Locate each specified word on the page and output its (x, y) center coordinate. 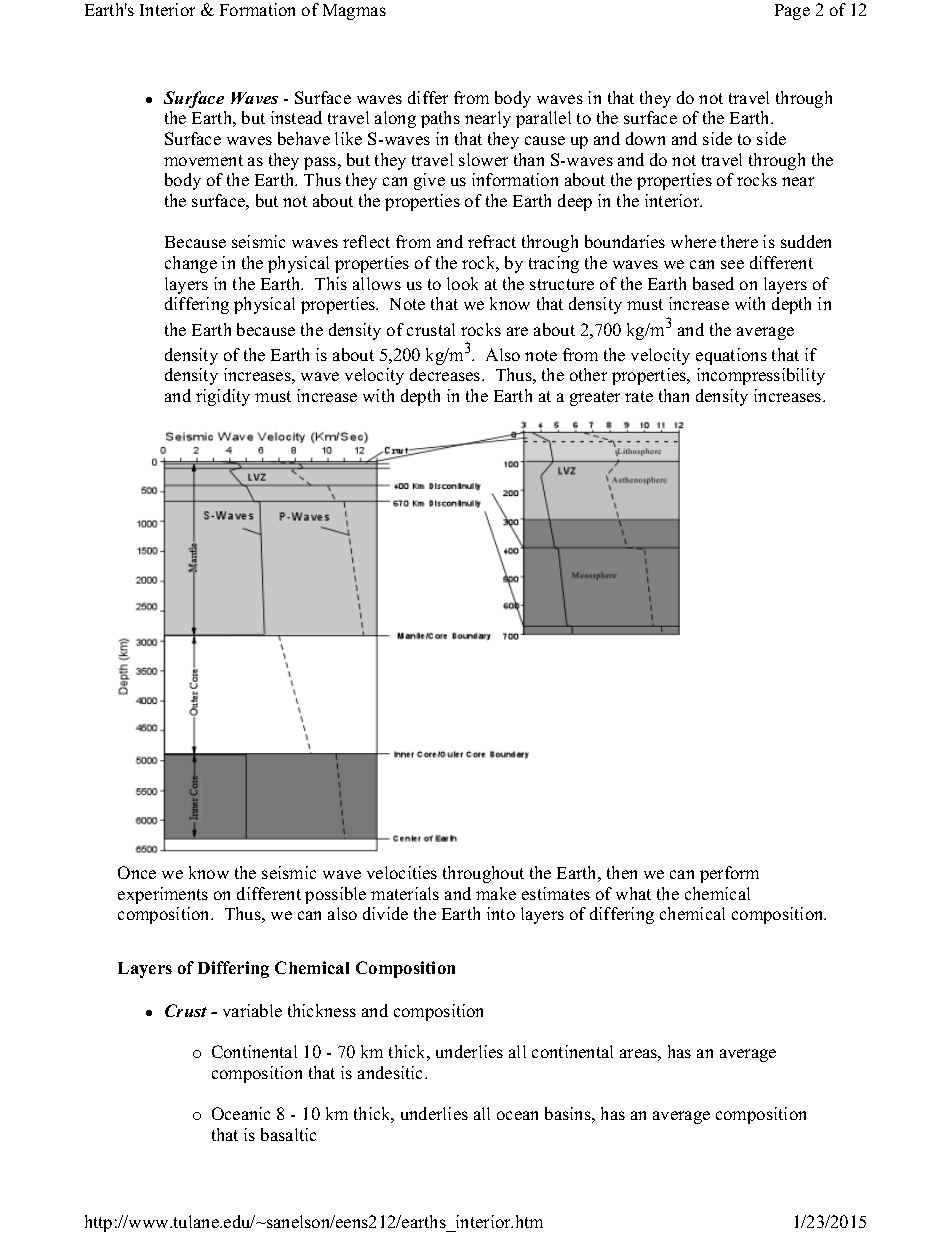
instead (296, 117)
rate (639, 396)
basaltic (288, 1134)
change (191, 264)
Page (792, 12)
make (496, 893)
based (713, 283)
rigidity (223, 397)
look (462, 283)
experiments (163, 895)
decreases (446, 374)
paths (440, 119)
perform (729, 874)
